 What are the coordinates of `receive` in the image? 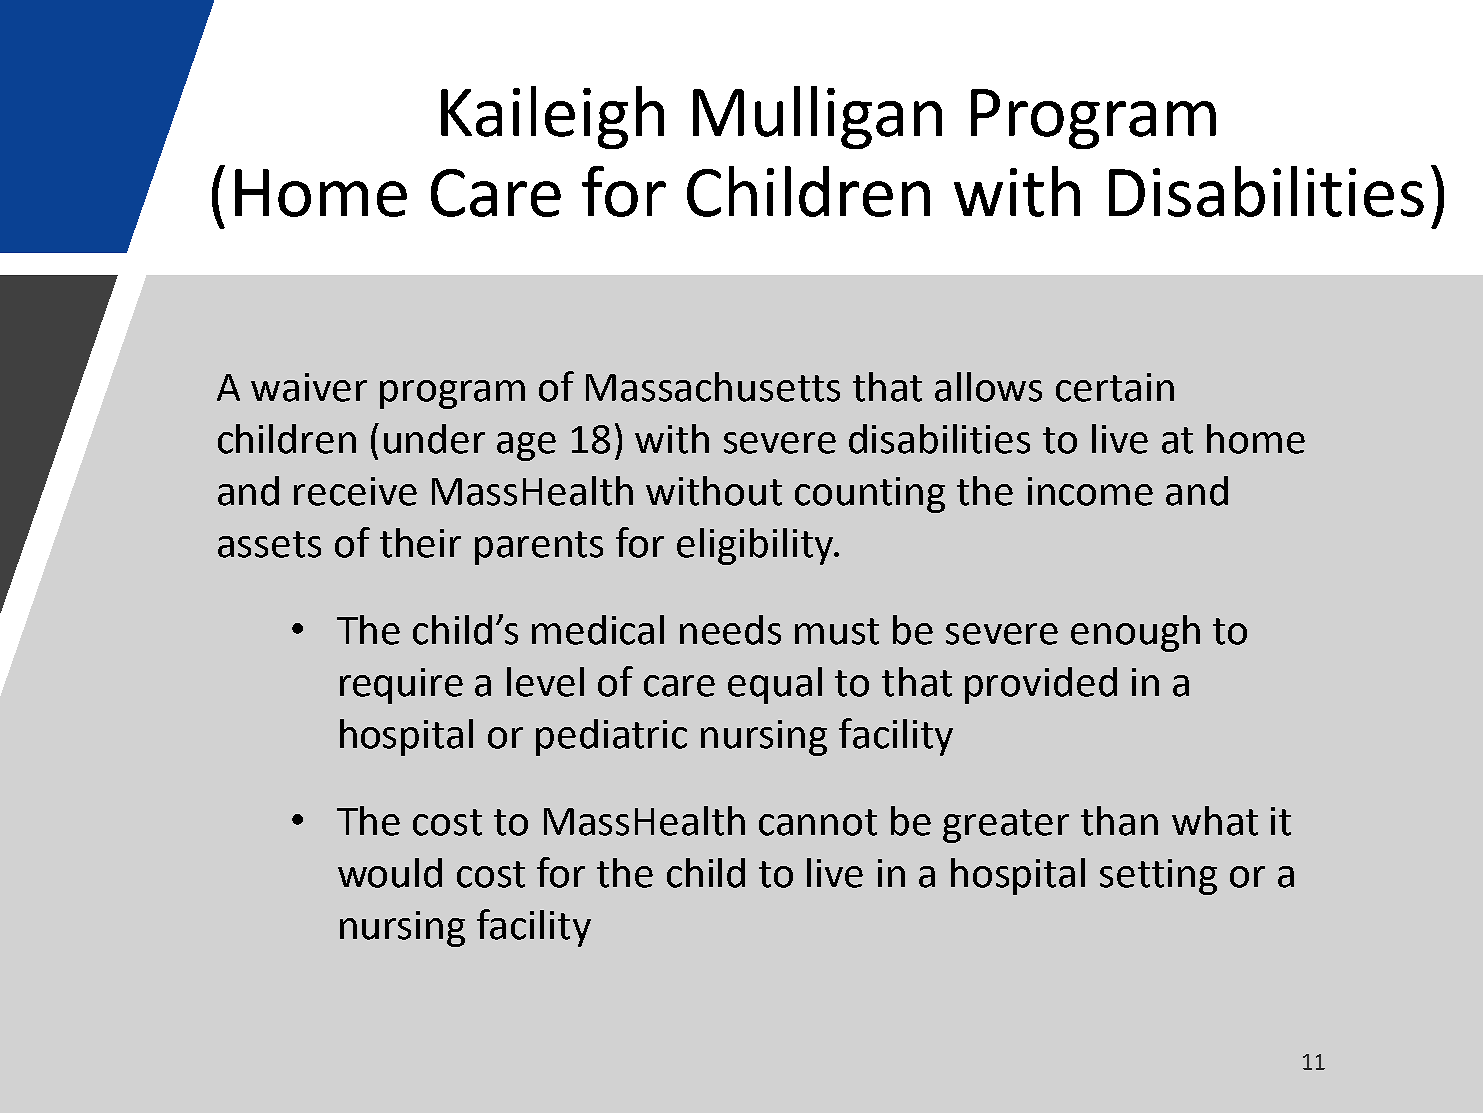 It's located at (355, 491).
